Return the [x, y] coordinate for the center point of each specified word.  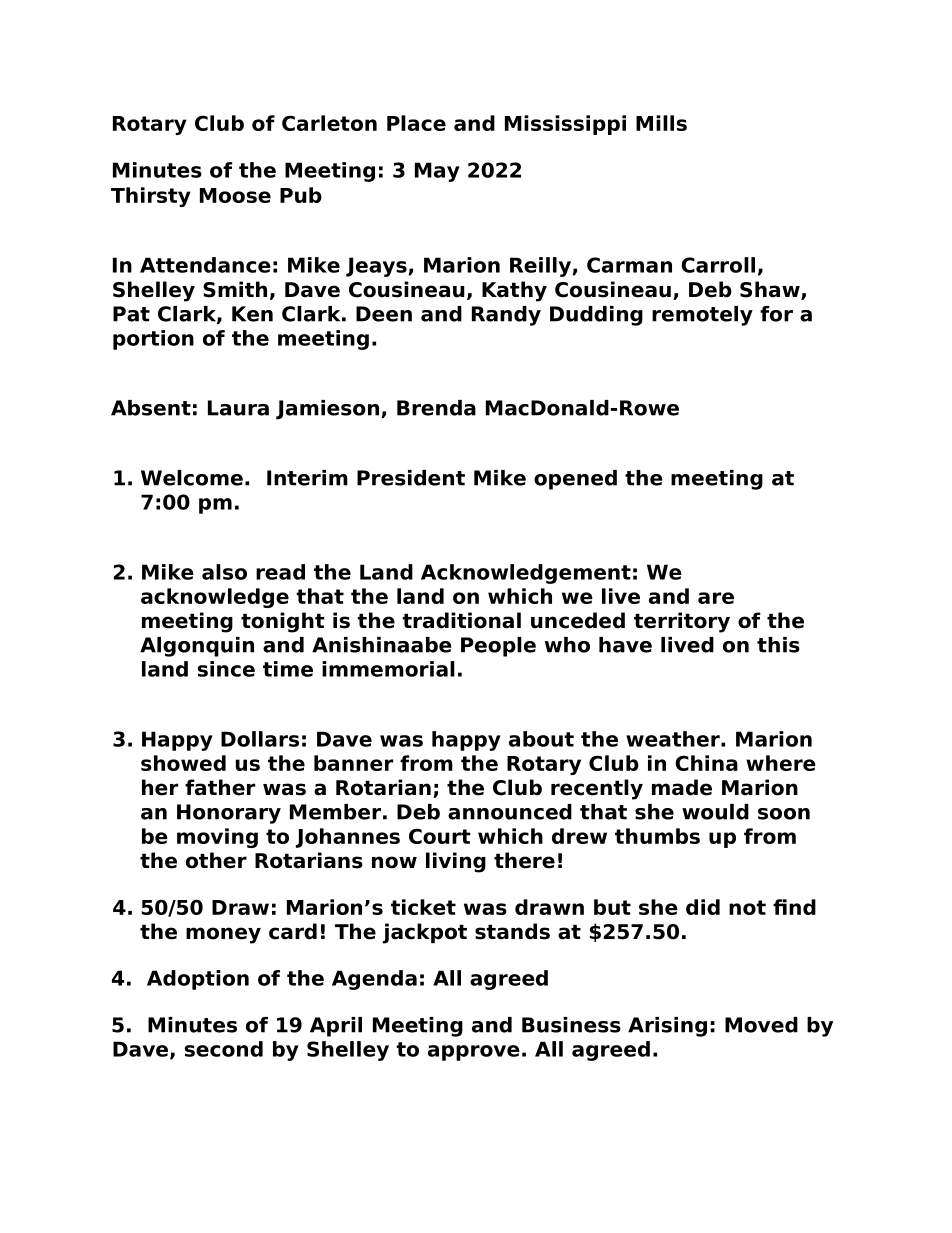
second [224, 1049]
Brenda [436, 408]
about [541, 739]
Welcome [192, 478]
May [437, 172]
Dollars [260, 739]
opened [575, 480]
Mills [661, 123]
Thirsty [151, 197]
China [706, 763]
